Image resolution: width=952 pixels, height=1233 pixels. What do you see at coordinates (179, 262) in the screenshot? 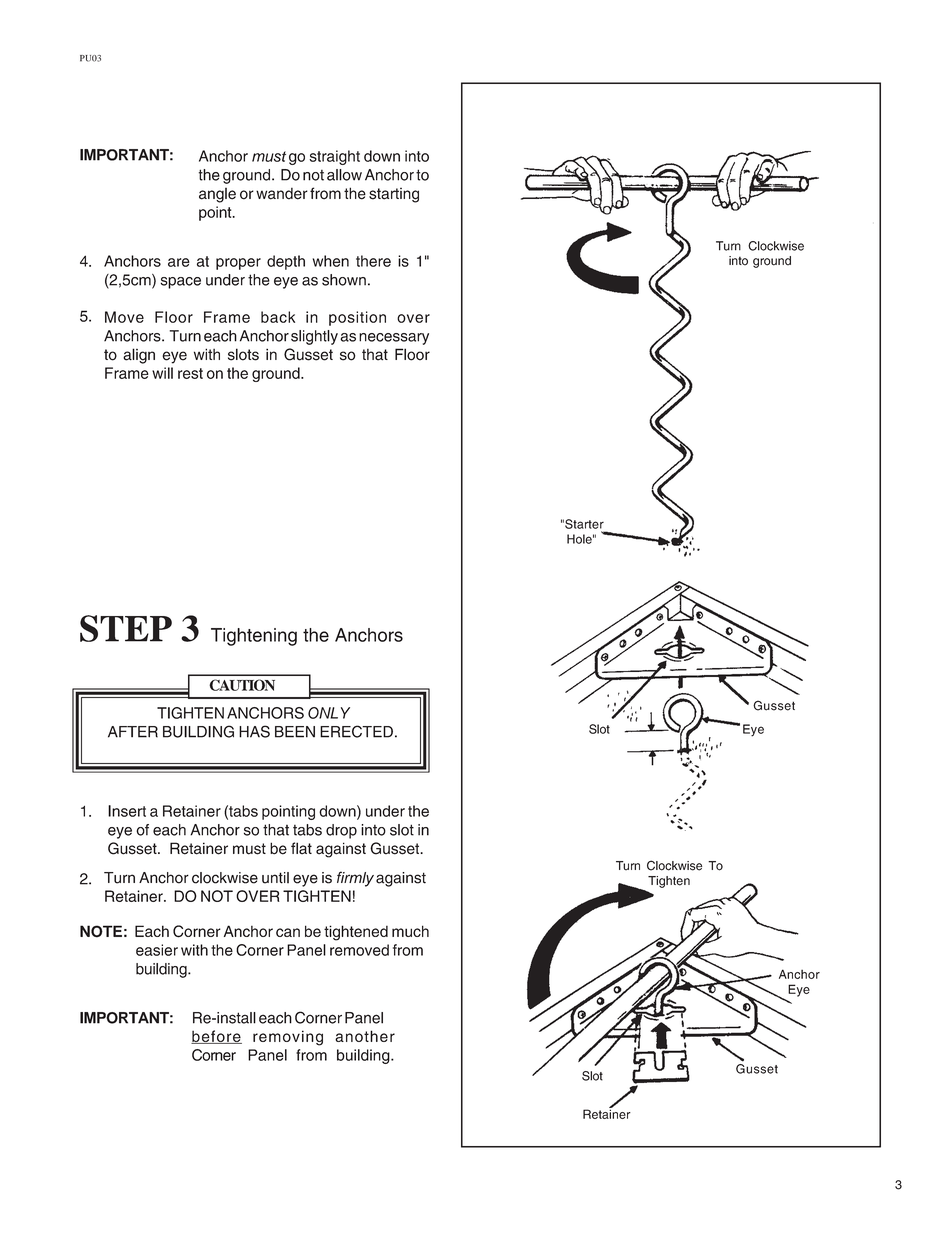
I see `are` at bounding box center [179, 262].
